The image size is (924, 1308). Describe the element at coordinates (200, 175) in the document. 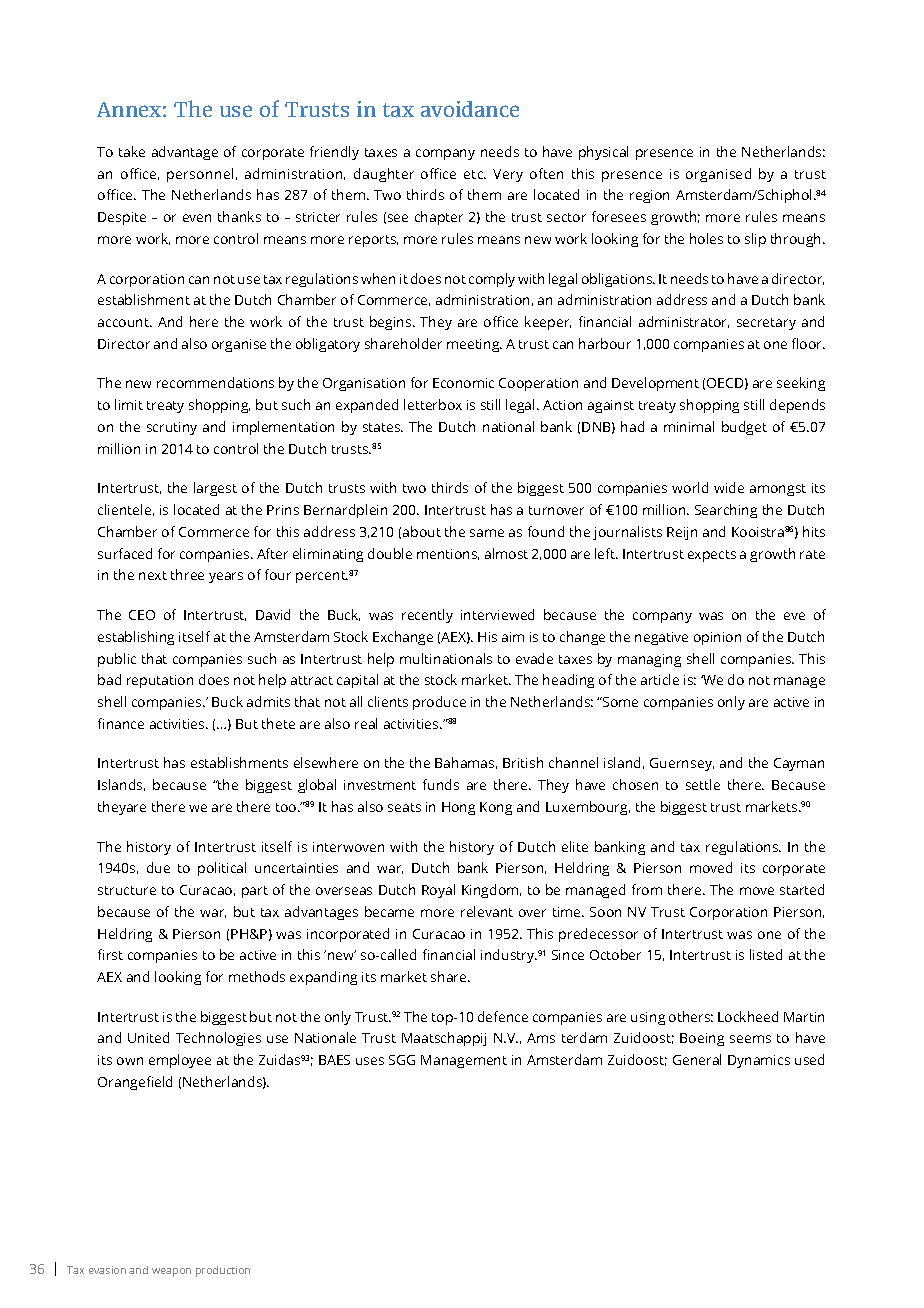

I see `personnel` at that location.
